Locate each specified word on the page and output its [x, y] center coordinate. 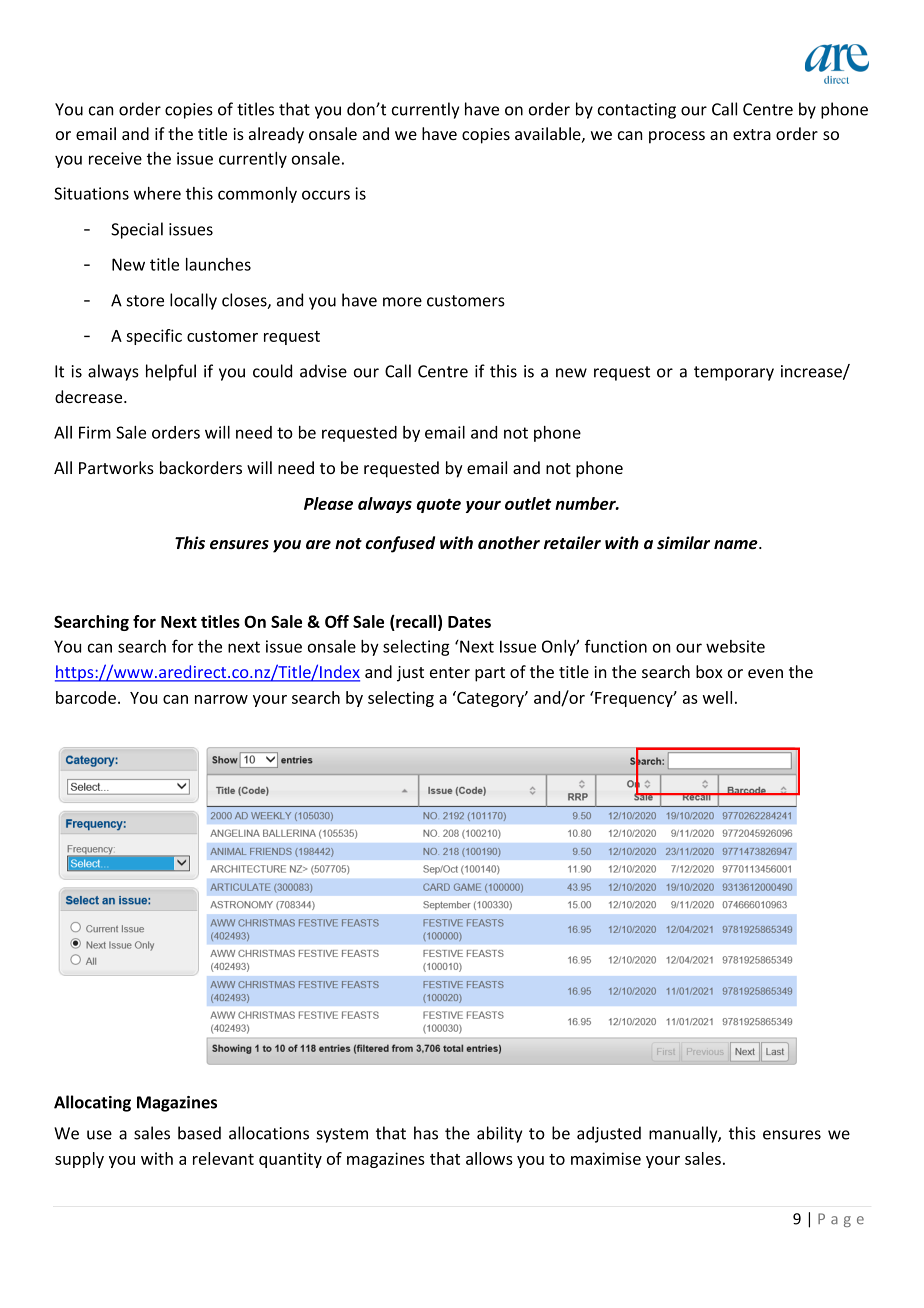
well [717, 697]
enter [450, 672]
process [677, 137]
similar [683, 542]
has [426, 1133]
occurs [326, 195]
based [199, 1133]
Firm [95, 432]
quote [439, 506]
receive [115, 158]
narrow [221, 699]
